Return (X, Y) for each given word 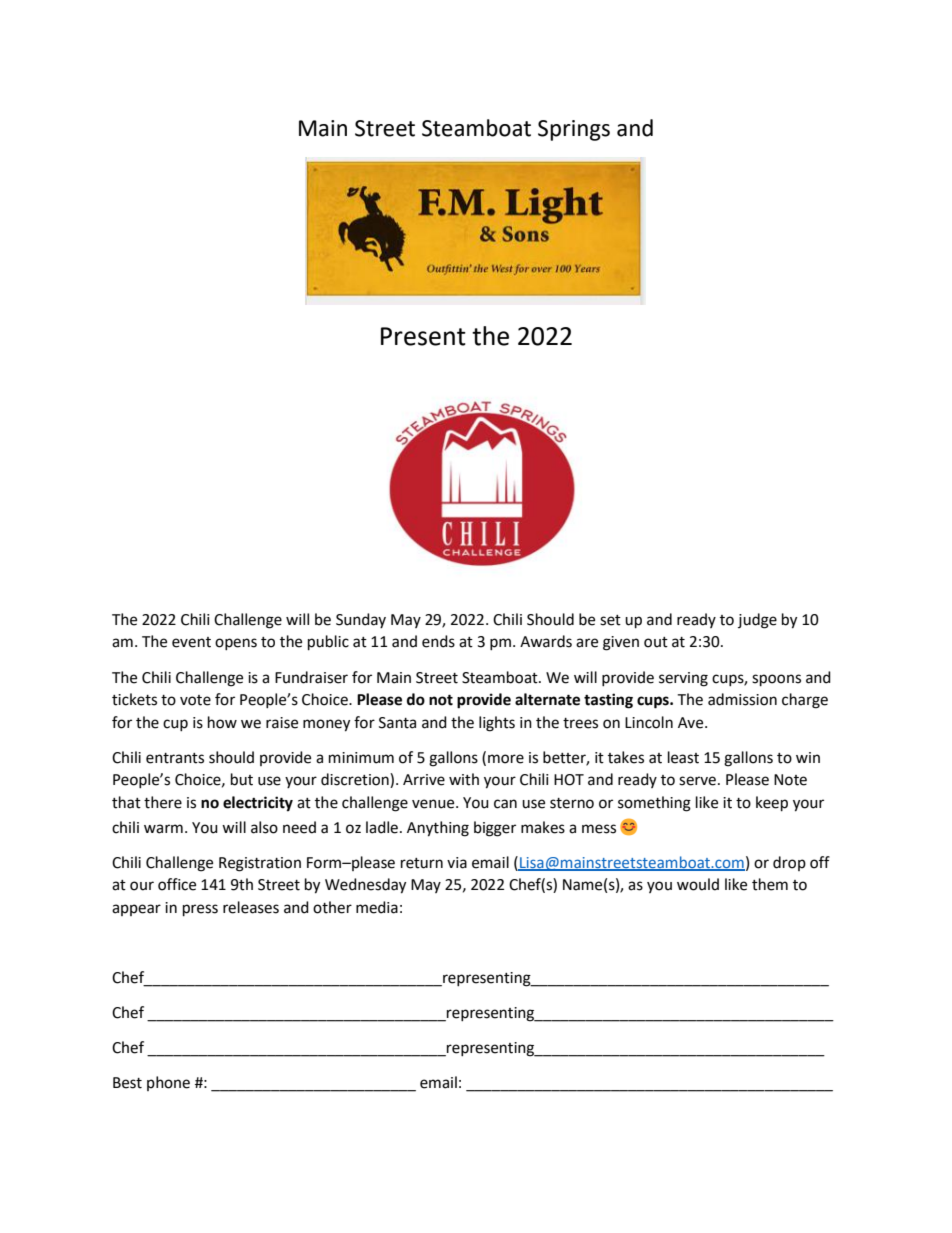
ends (438, 641)
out (656, 642)
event (191, 642)
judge (757, 621)
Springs (574, 130)
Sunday (361, 620)
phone (168, 1083)
